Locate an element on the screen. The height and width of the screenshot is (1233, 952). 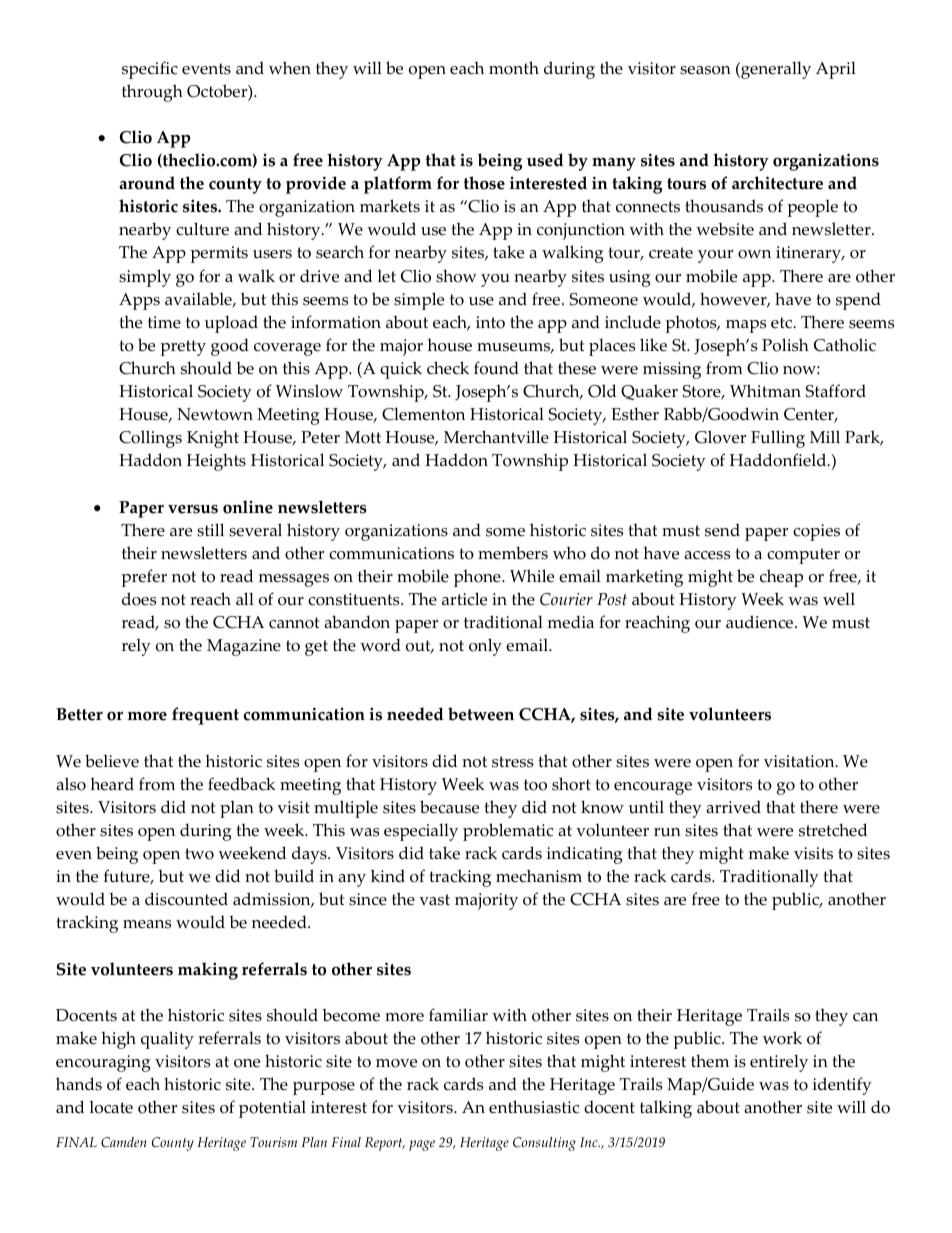
locate is located at coordinates (111, 1107).
